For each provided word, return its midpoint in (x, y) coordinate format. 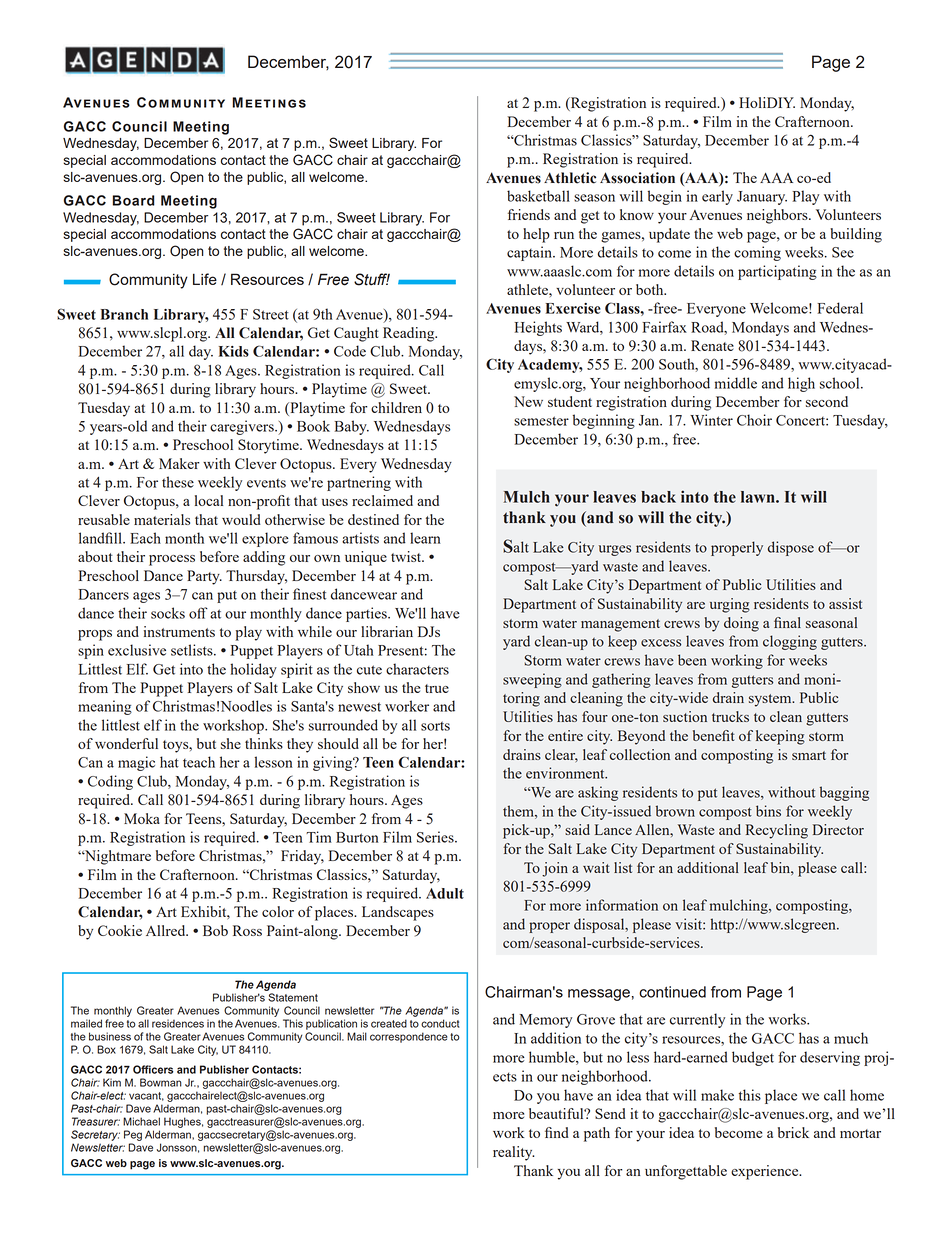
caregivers (243, 427)
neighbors (778, 216)
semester (541, 421)
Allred (167, 930)
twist (407, 556)
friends (529, 214)
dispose (791, 548)
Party (204, 577)
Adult (445, 893)
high (801, 384)
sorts (435, 726)
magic (136, 763)
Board (133, 200)
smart (809, 755)
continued (672, 992)
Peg (133, 1135)
